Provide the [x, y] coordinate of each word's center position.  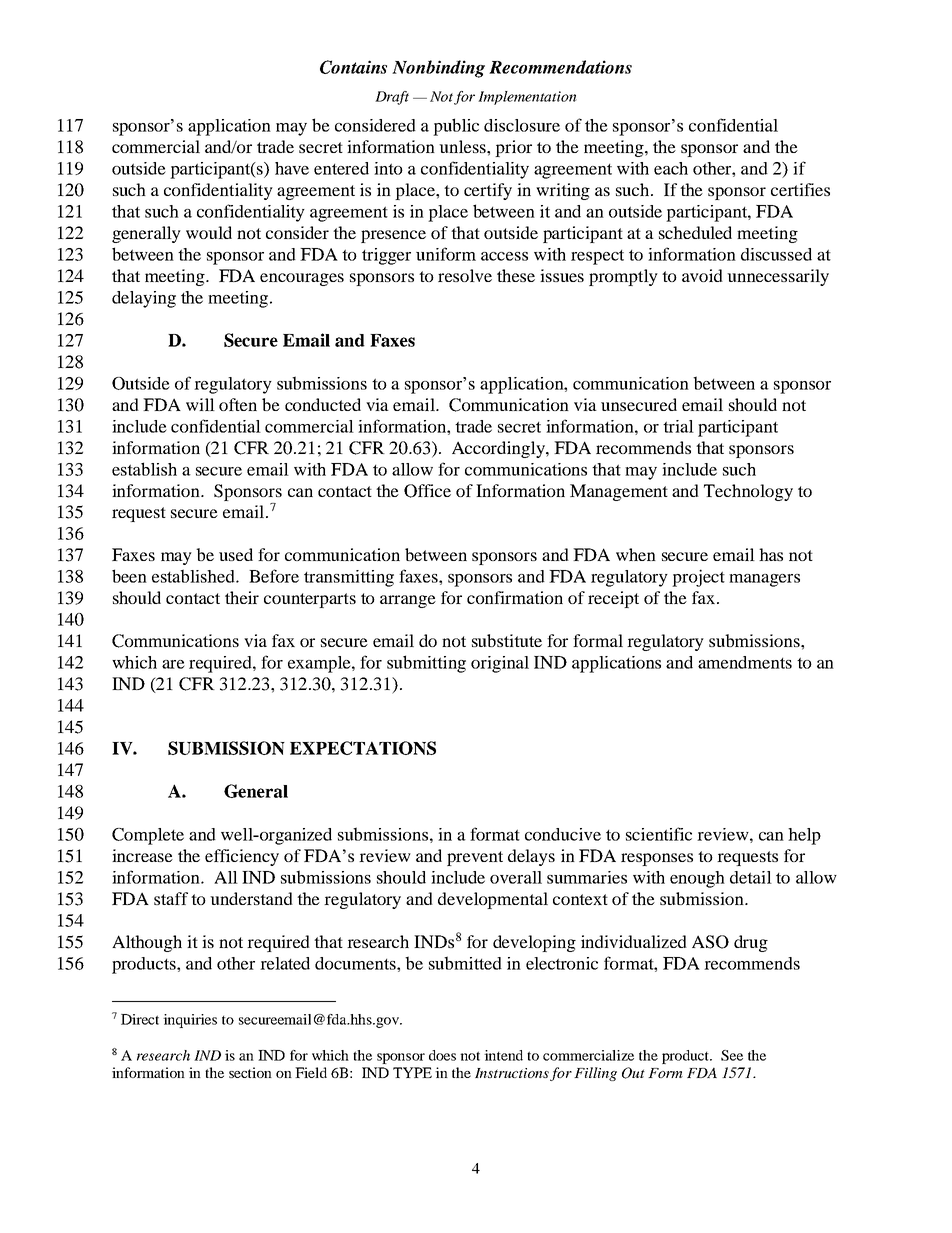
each [671, 168]
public [456, 127]
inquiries [190, 1021]
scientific [659, 834]
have [292, 168]
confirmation [515, 597]
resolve [465, 275]
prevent [475, 858]
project [698, 578]
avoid [702, 275]
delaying [144, 299]
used [236, 554]
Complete [148, 836]
